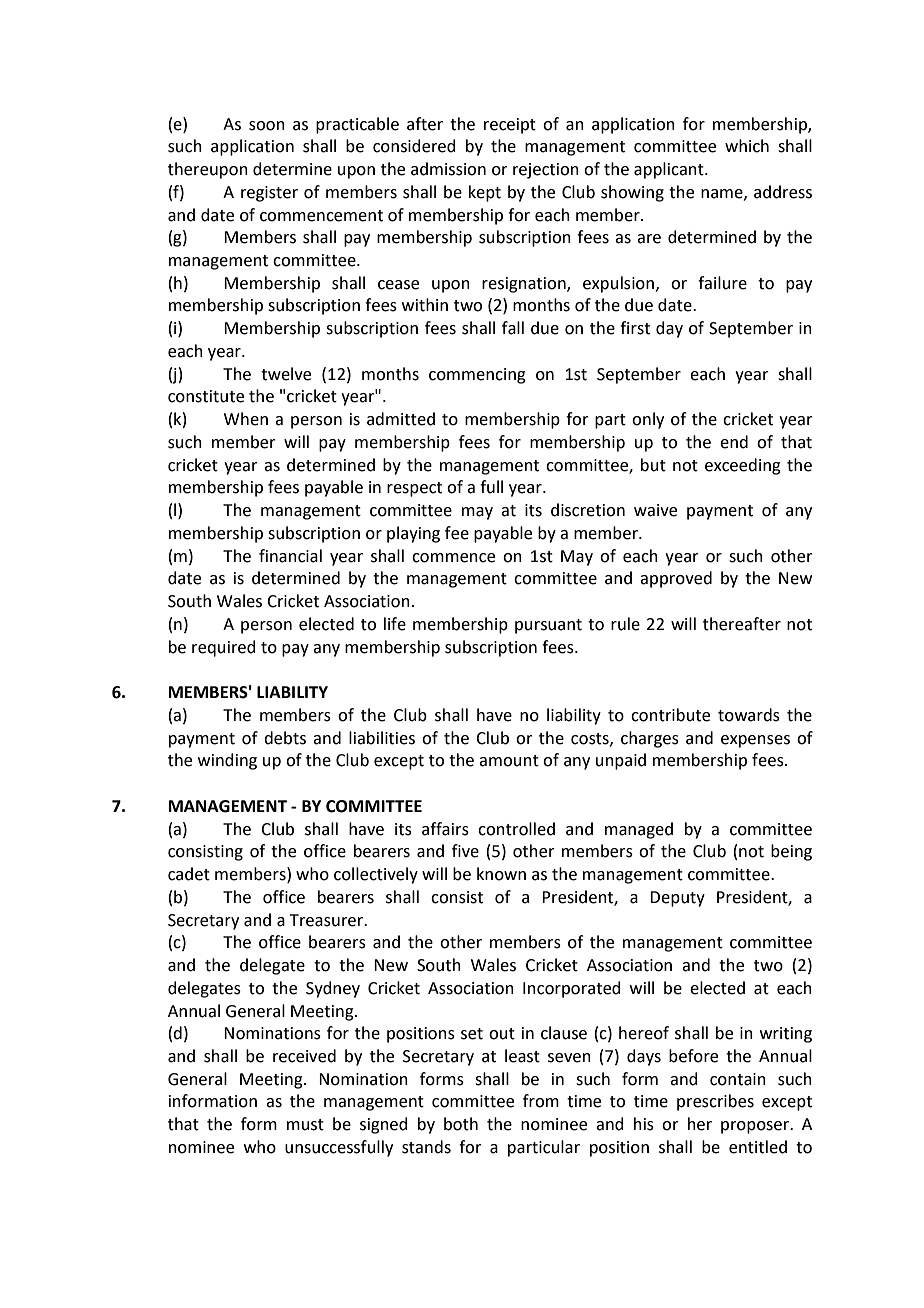 This screenshot has width=924, height=1308. What do you see at coordinates (501, 874) in the screenshot?
I see `known` at bounding box center [501, 874].
